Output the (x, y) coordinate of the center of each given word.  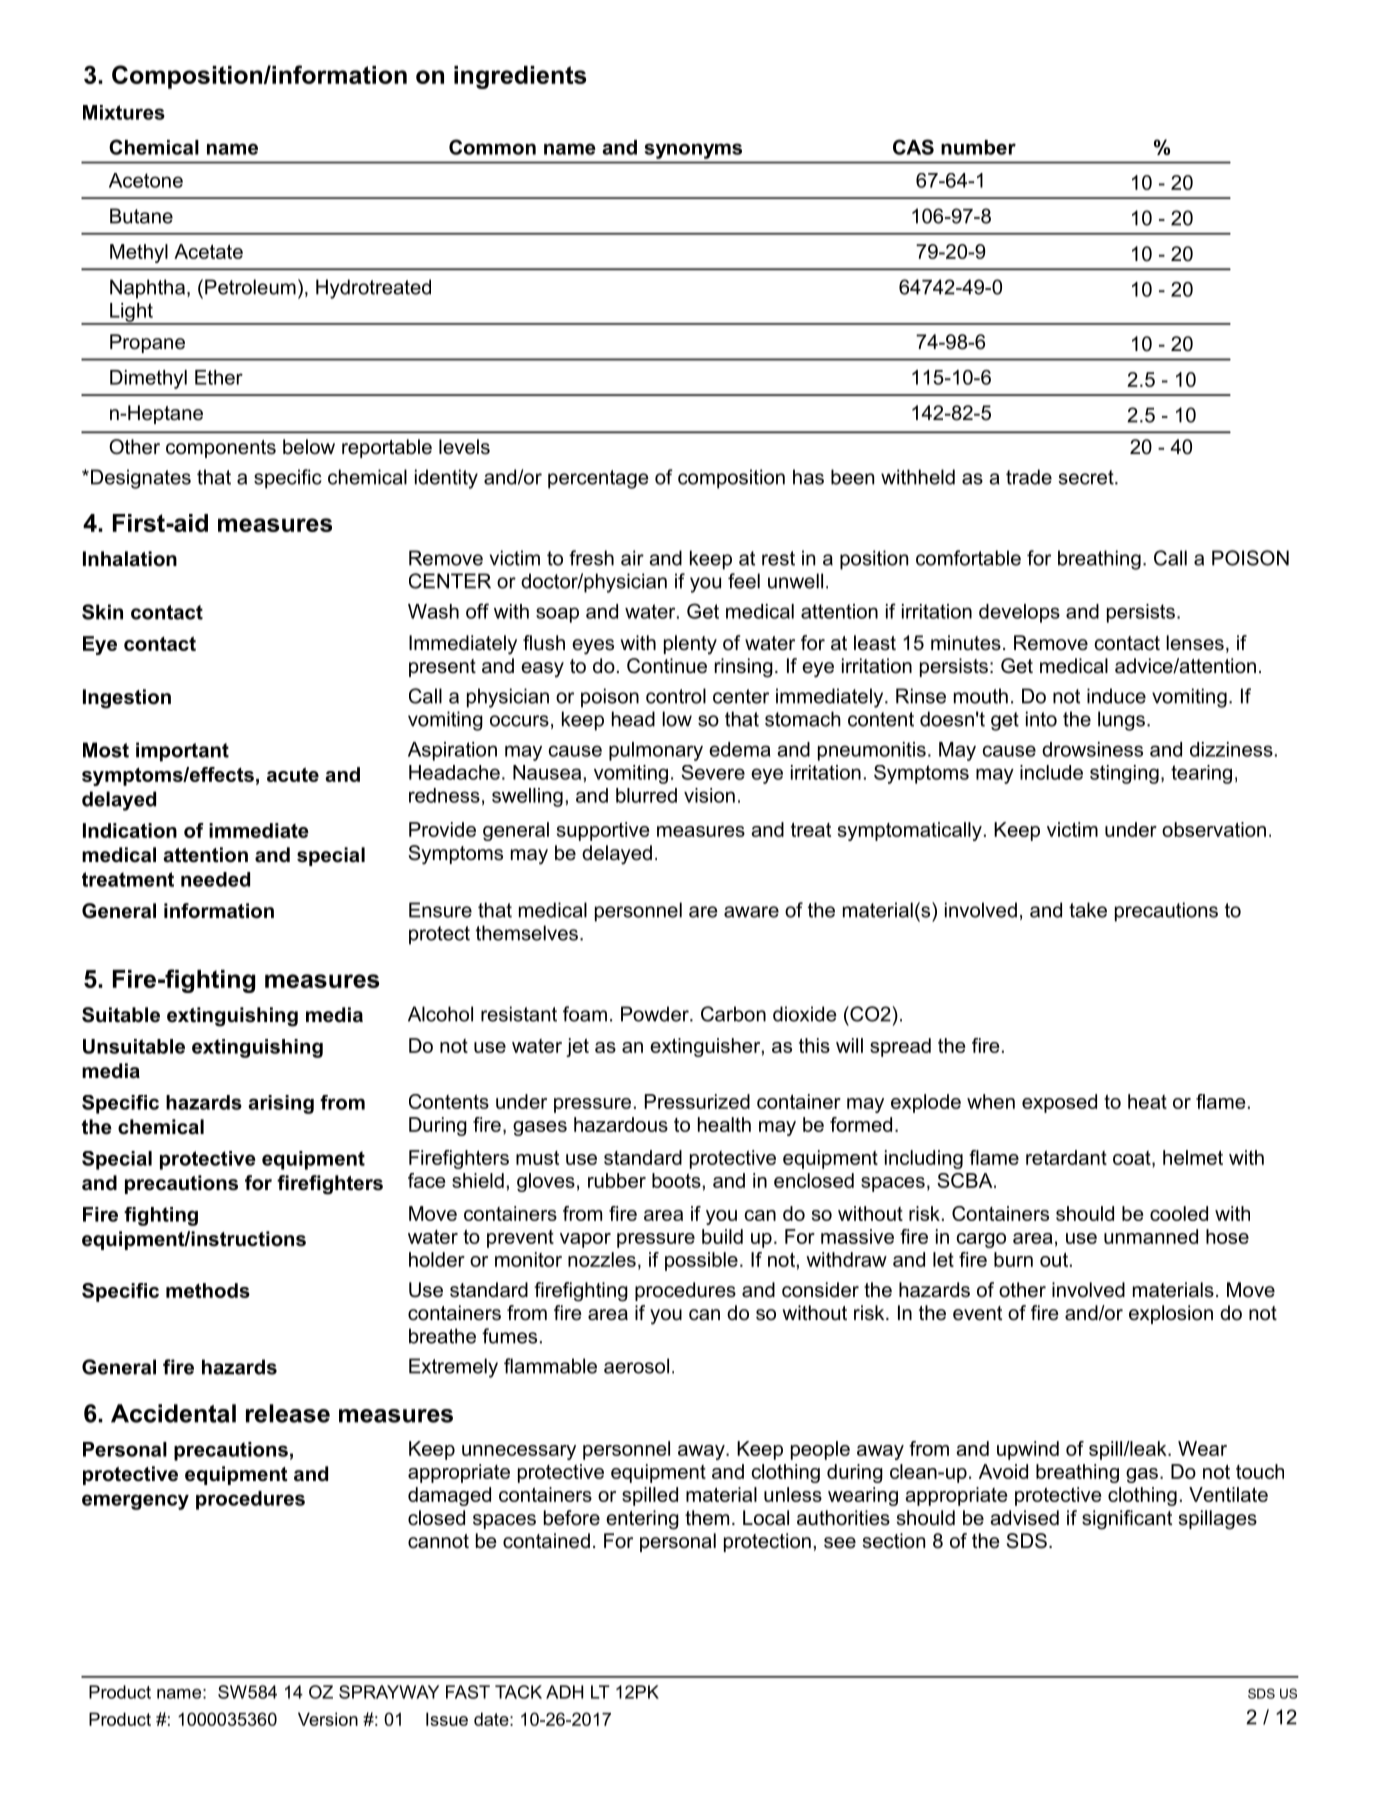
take (1088, 910)
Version (328, 1719)
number (978, 147)
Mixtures (124, 112)
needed (215, 879)
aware (751, 912)
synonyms (693, 151)
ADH (564, 1692)
